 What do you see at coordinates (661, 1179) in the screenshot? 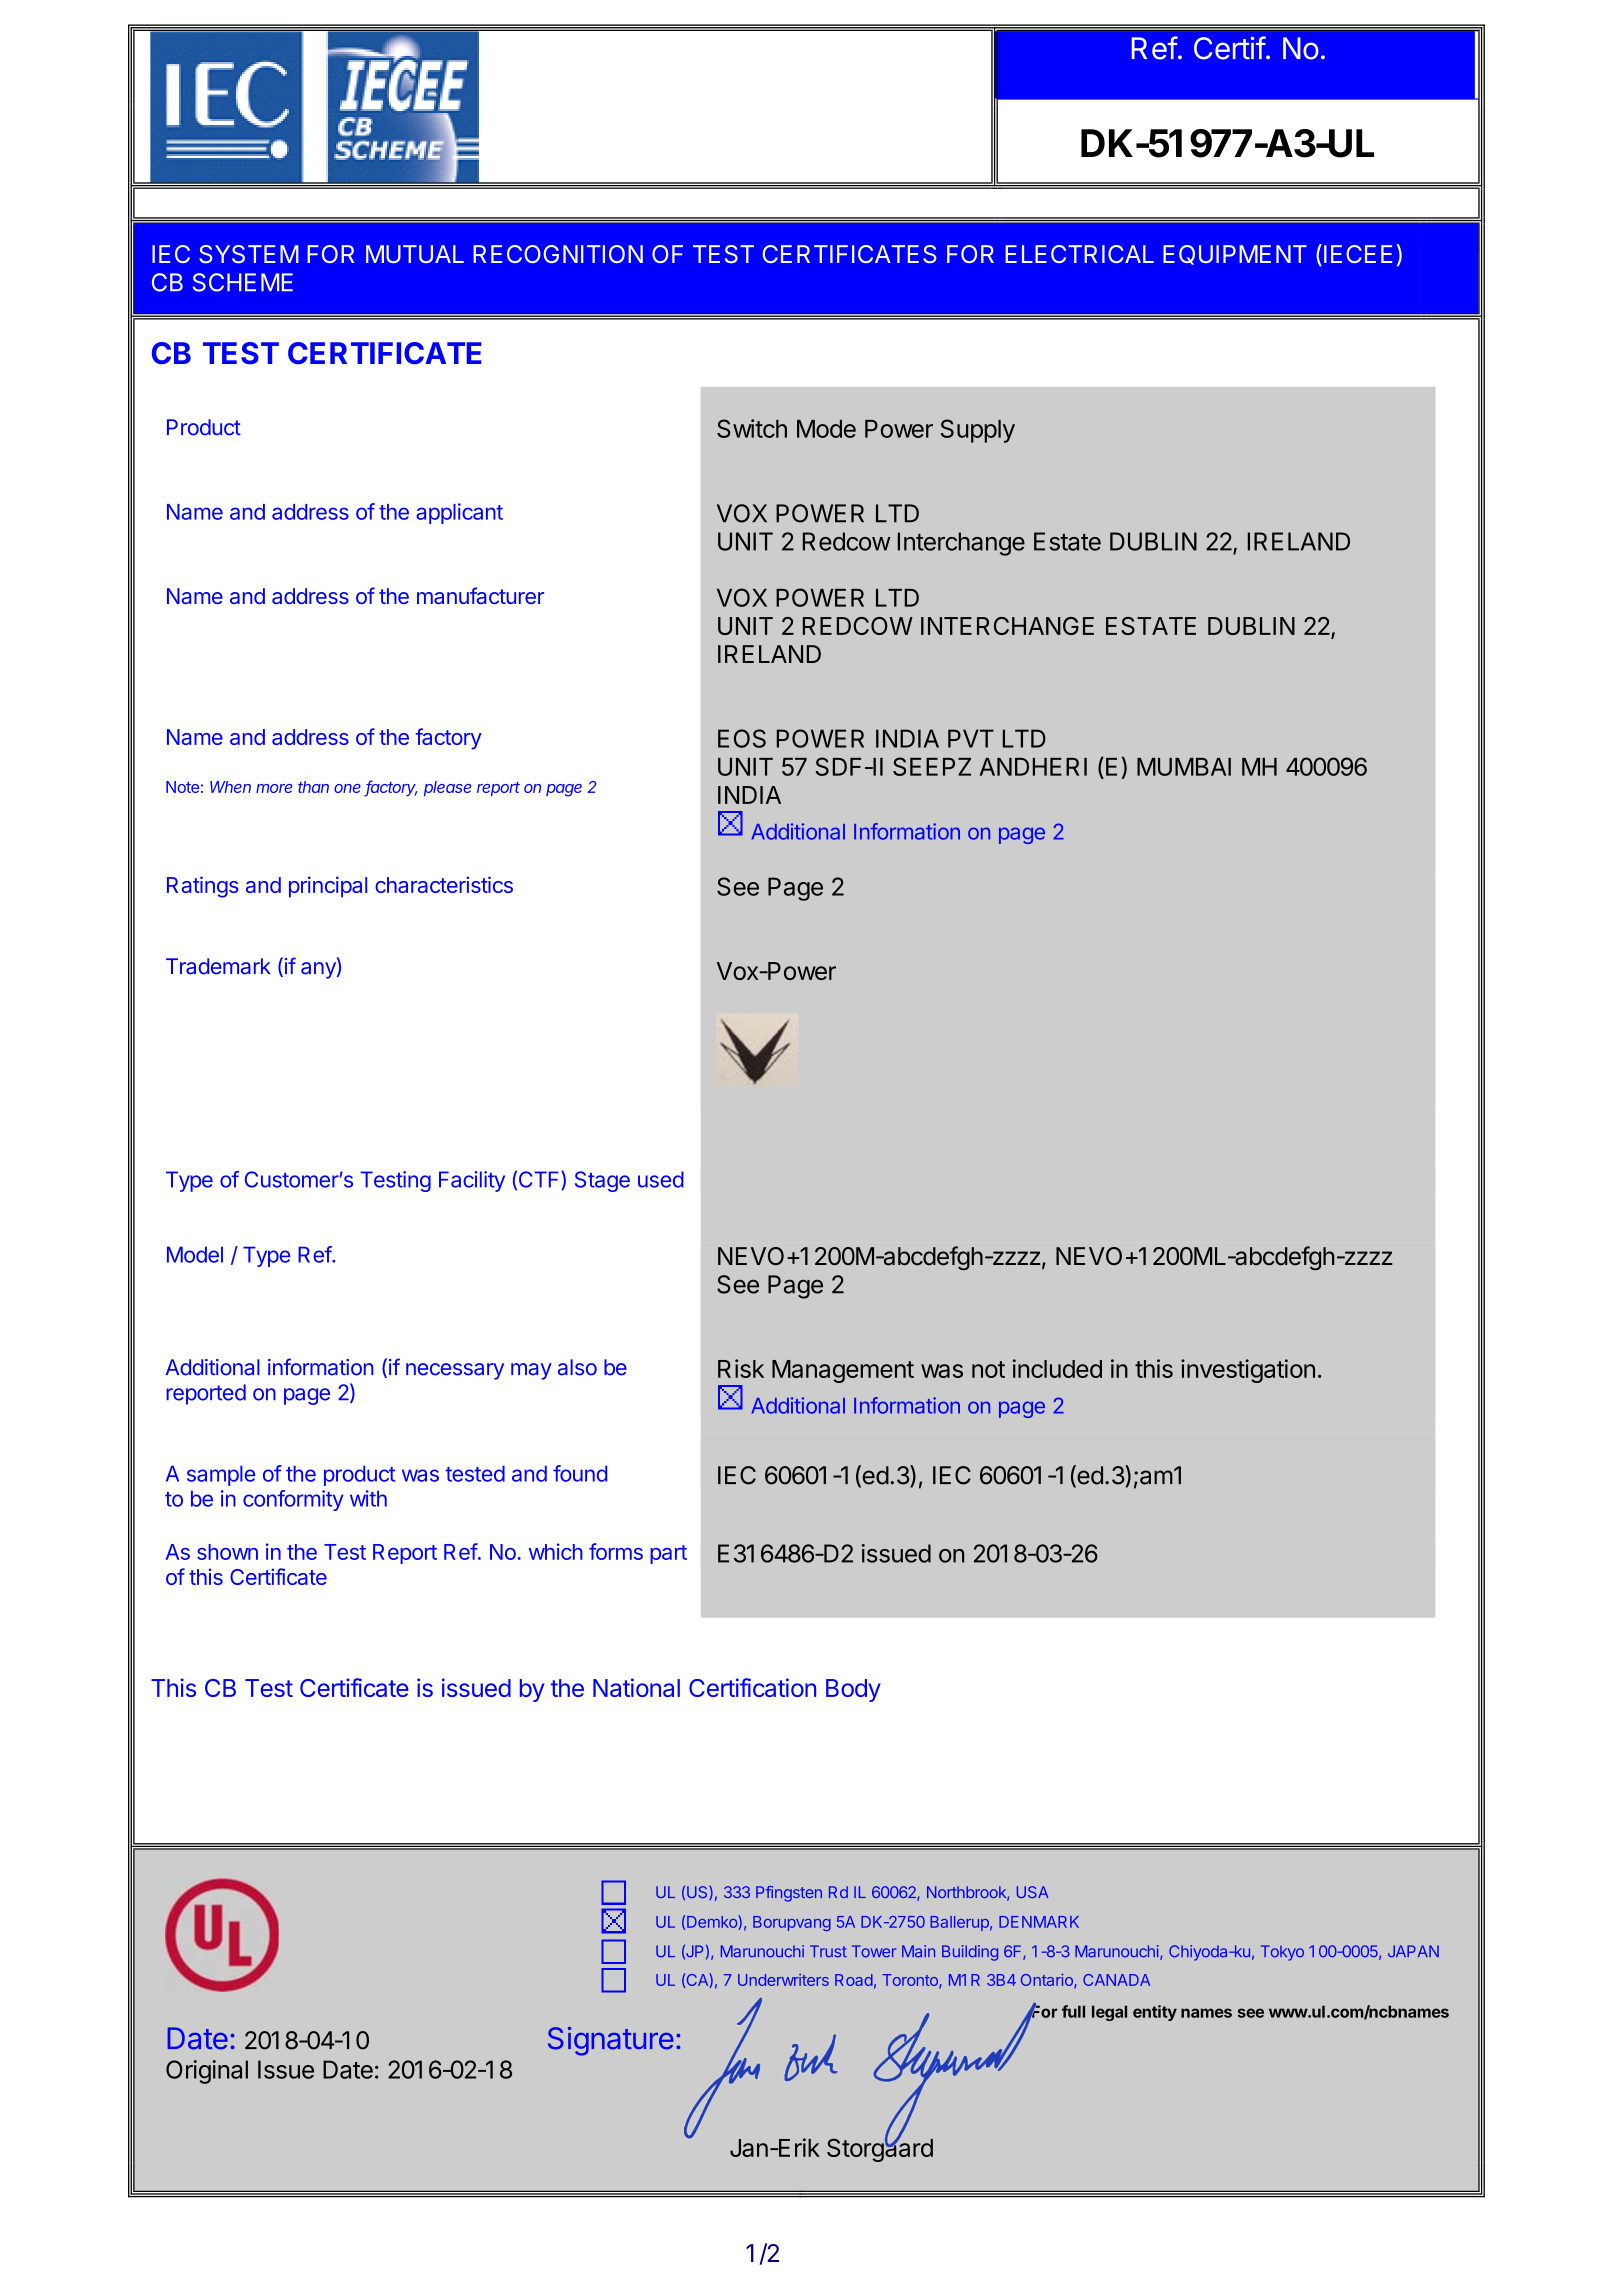
I see `used` at bounding box center [661, 1179].
